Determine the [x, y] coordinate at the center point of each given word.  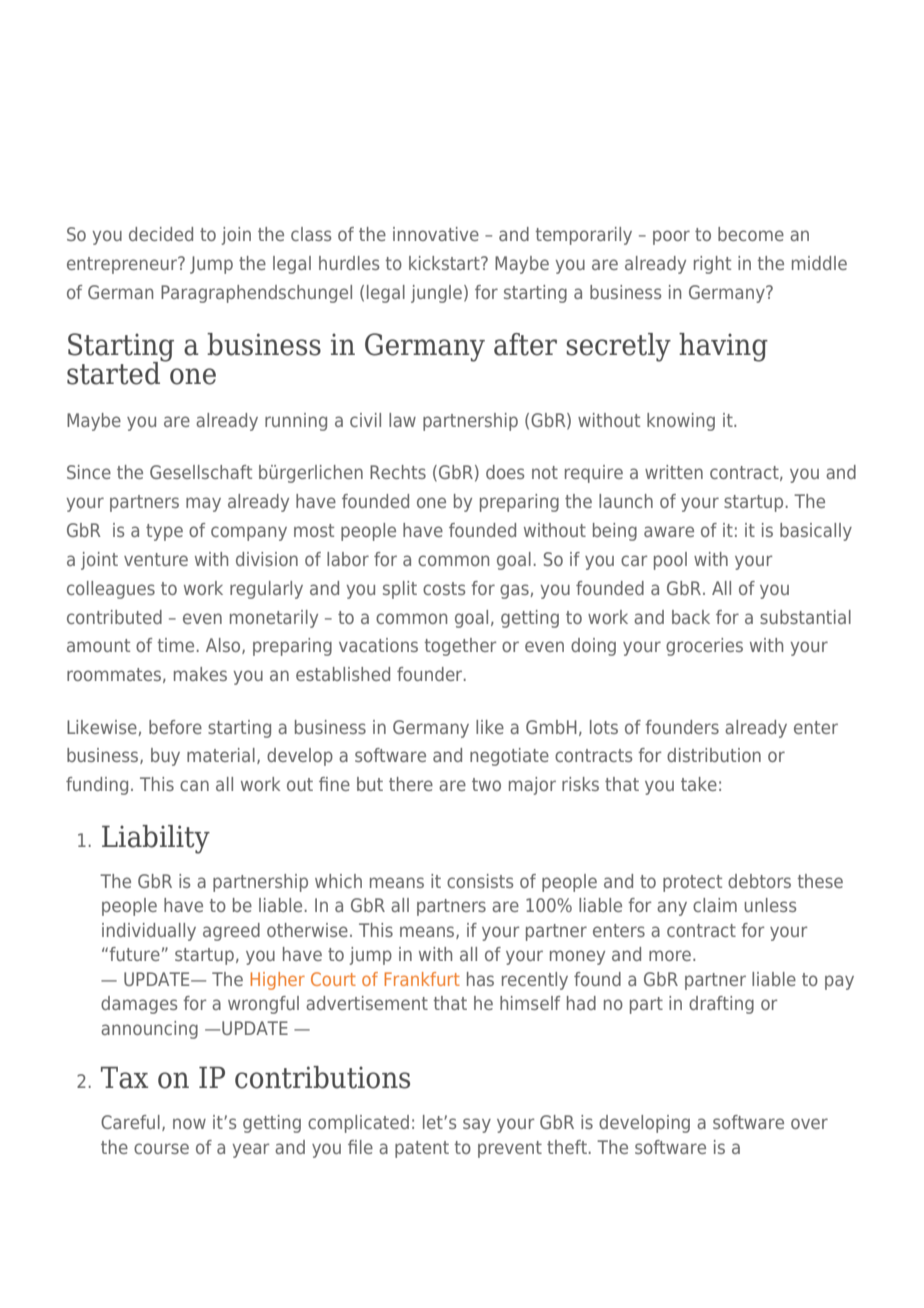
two [486, 784]
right [712, 265]
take [699, 784]
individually [149, 932]
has [480, 979]
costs [444, 588]
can [194, 785]
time [176, 645]
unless [770, 905]
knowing [681, 422]
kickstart [445, 263]
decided [161, 234]
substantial [805, 617]
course [161, 1148]
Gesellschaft [201, 472]
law [402, 420]
